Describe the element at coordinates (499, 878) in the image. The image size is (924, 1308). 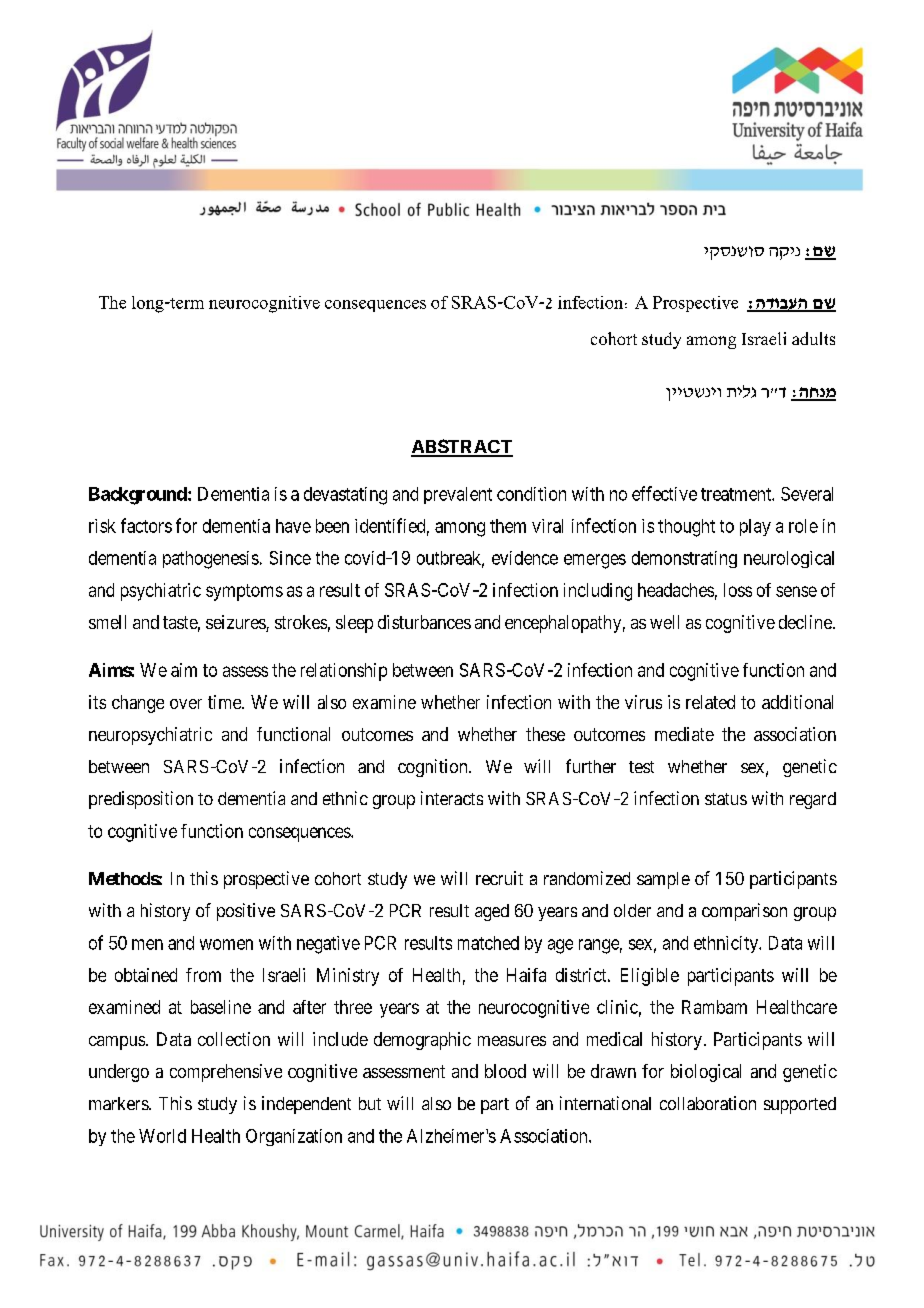
I see `recruit` at that location.
